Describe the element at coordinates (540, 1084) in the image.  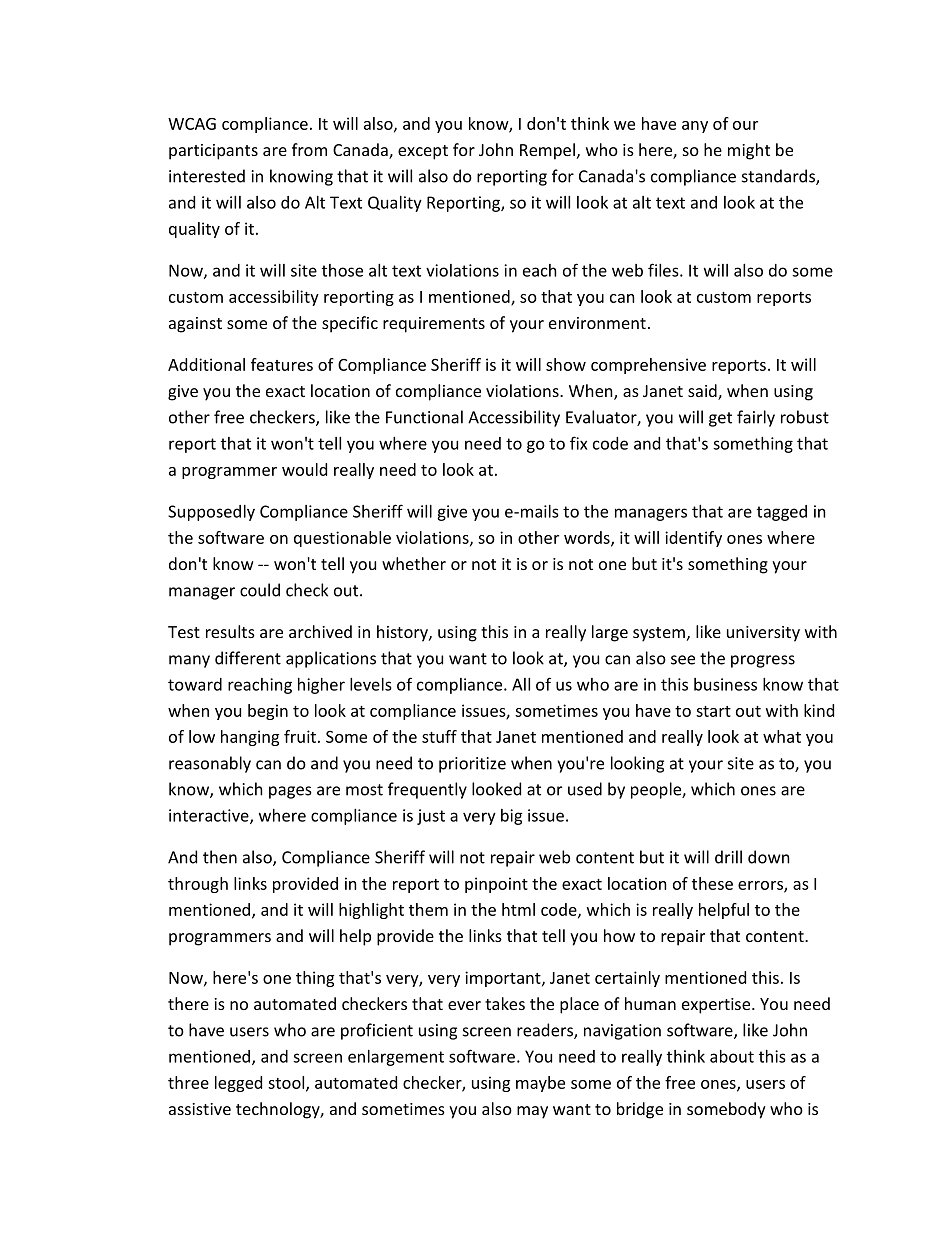
I see `maybe` at that location.
